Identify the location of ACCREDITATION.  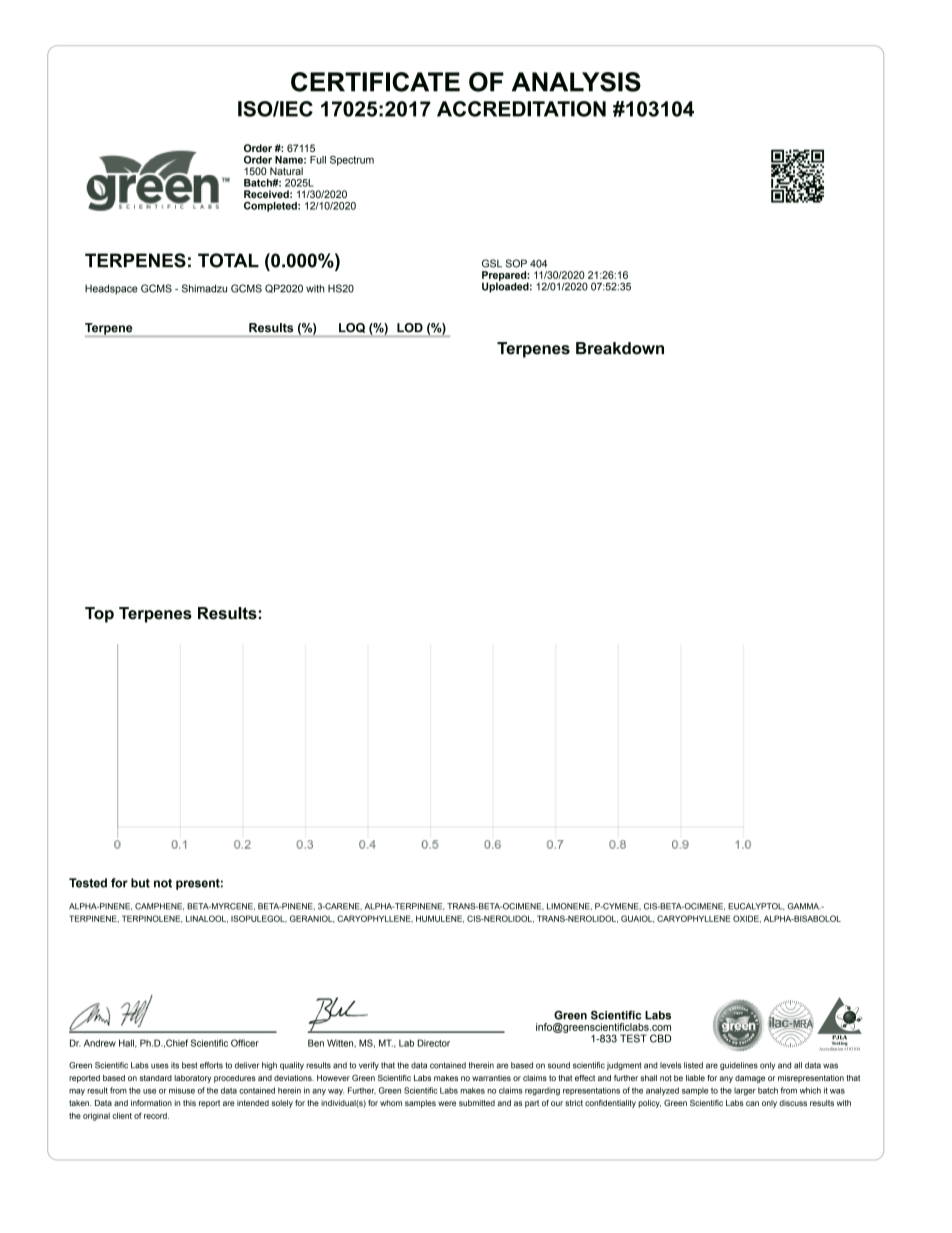
(521, 109).
